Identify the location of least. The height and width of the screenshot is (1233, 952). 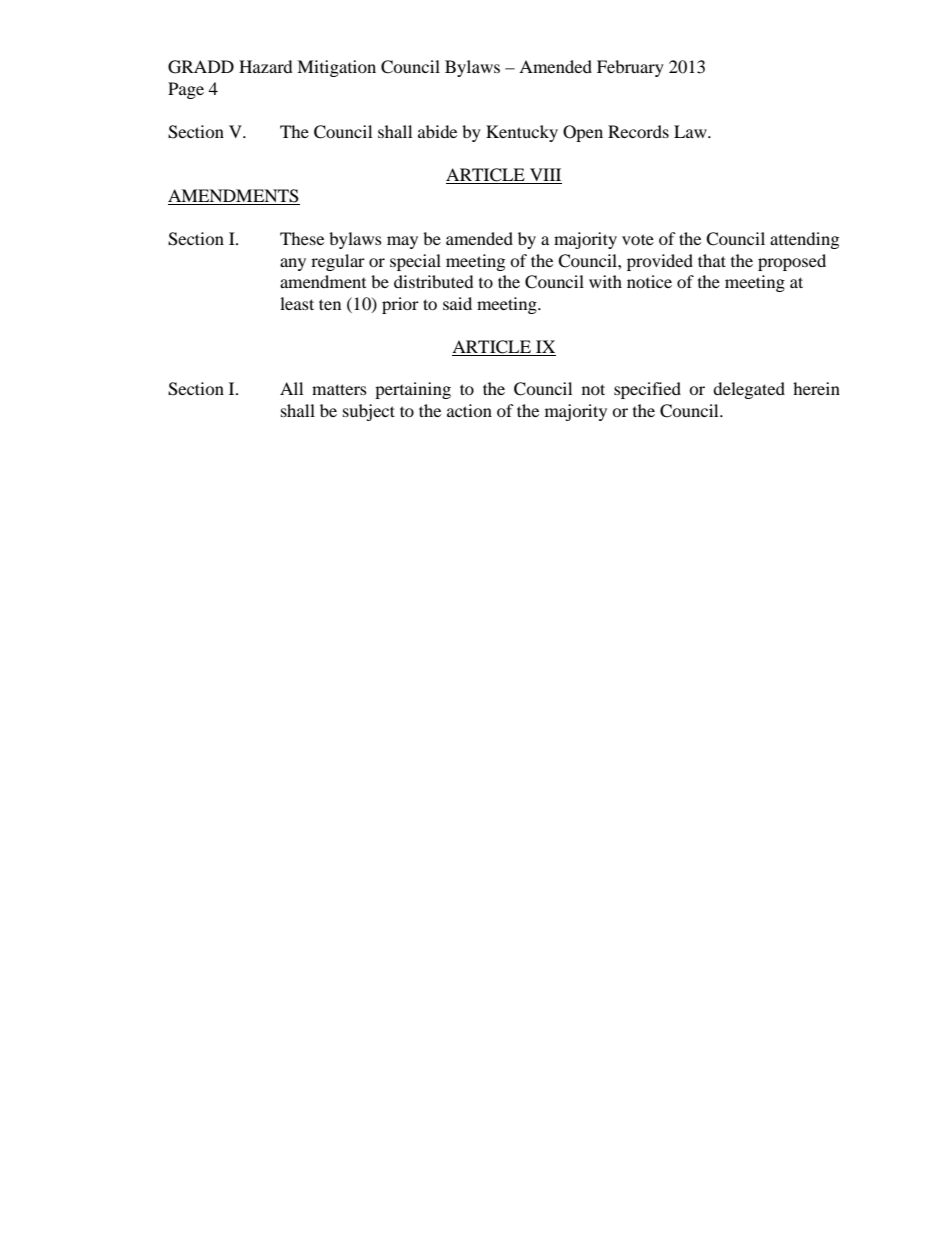
(297, 303).
